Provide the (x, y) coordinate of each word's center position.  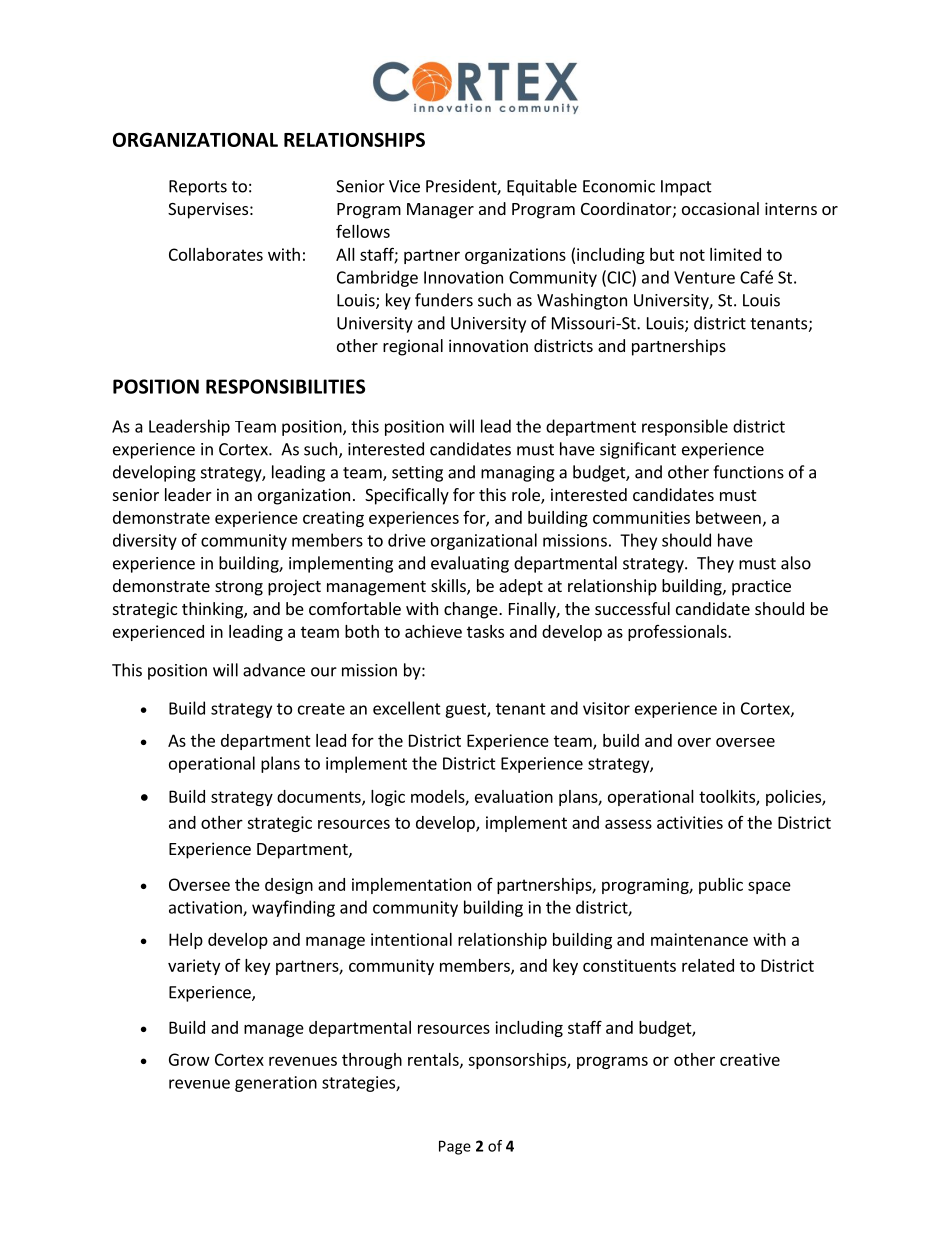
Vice (404, 186)
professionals (678, 633)
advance (274, 670)
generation (276, 1084)
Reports (198, 188)
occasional (720, 208)
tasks (485, 631)
